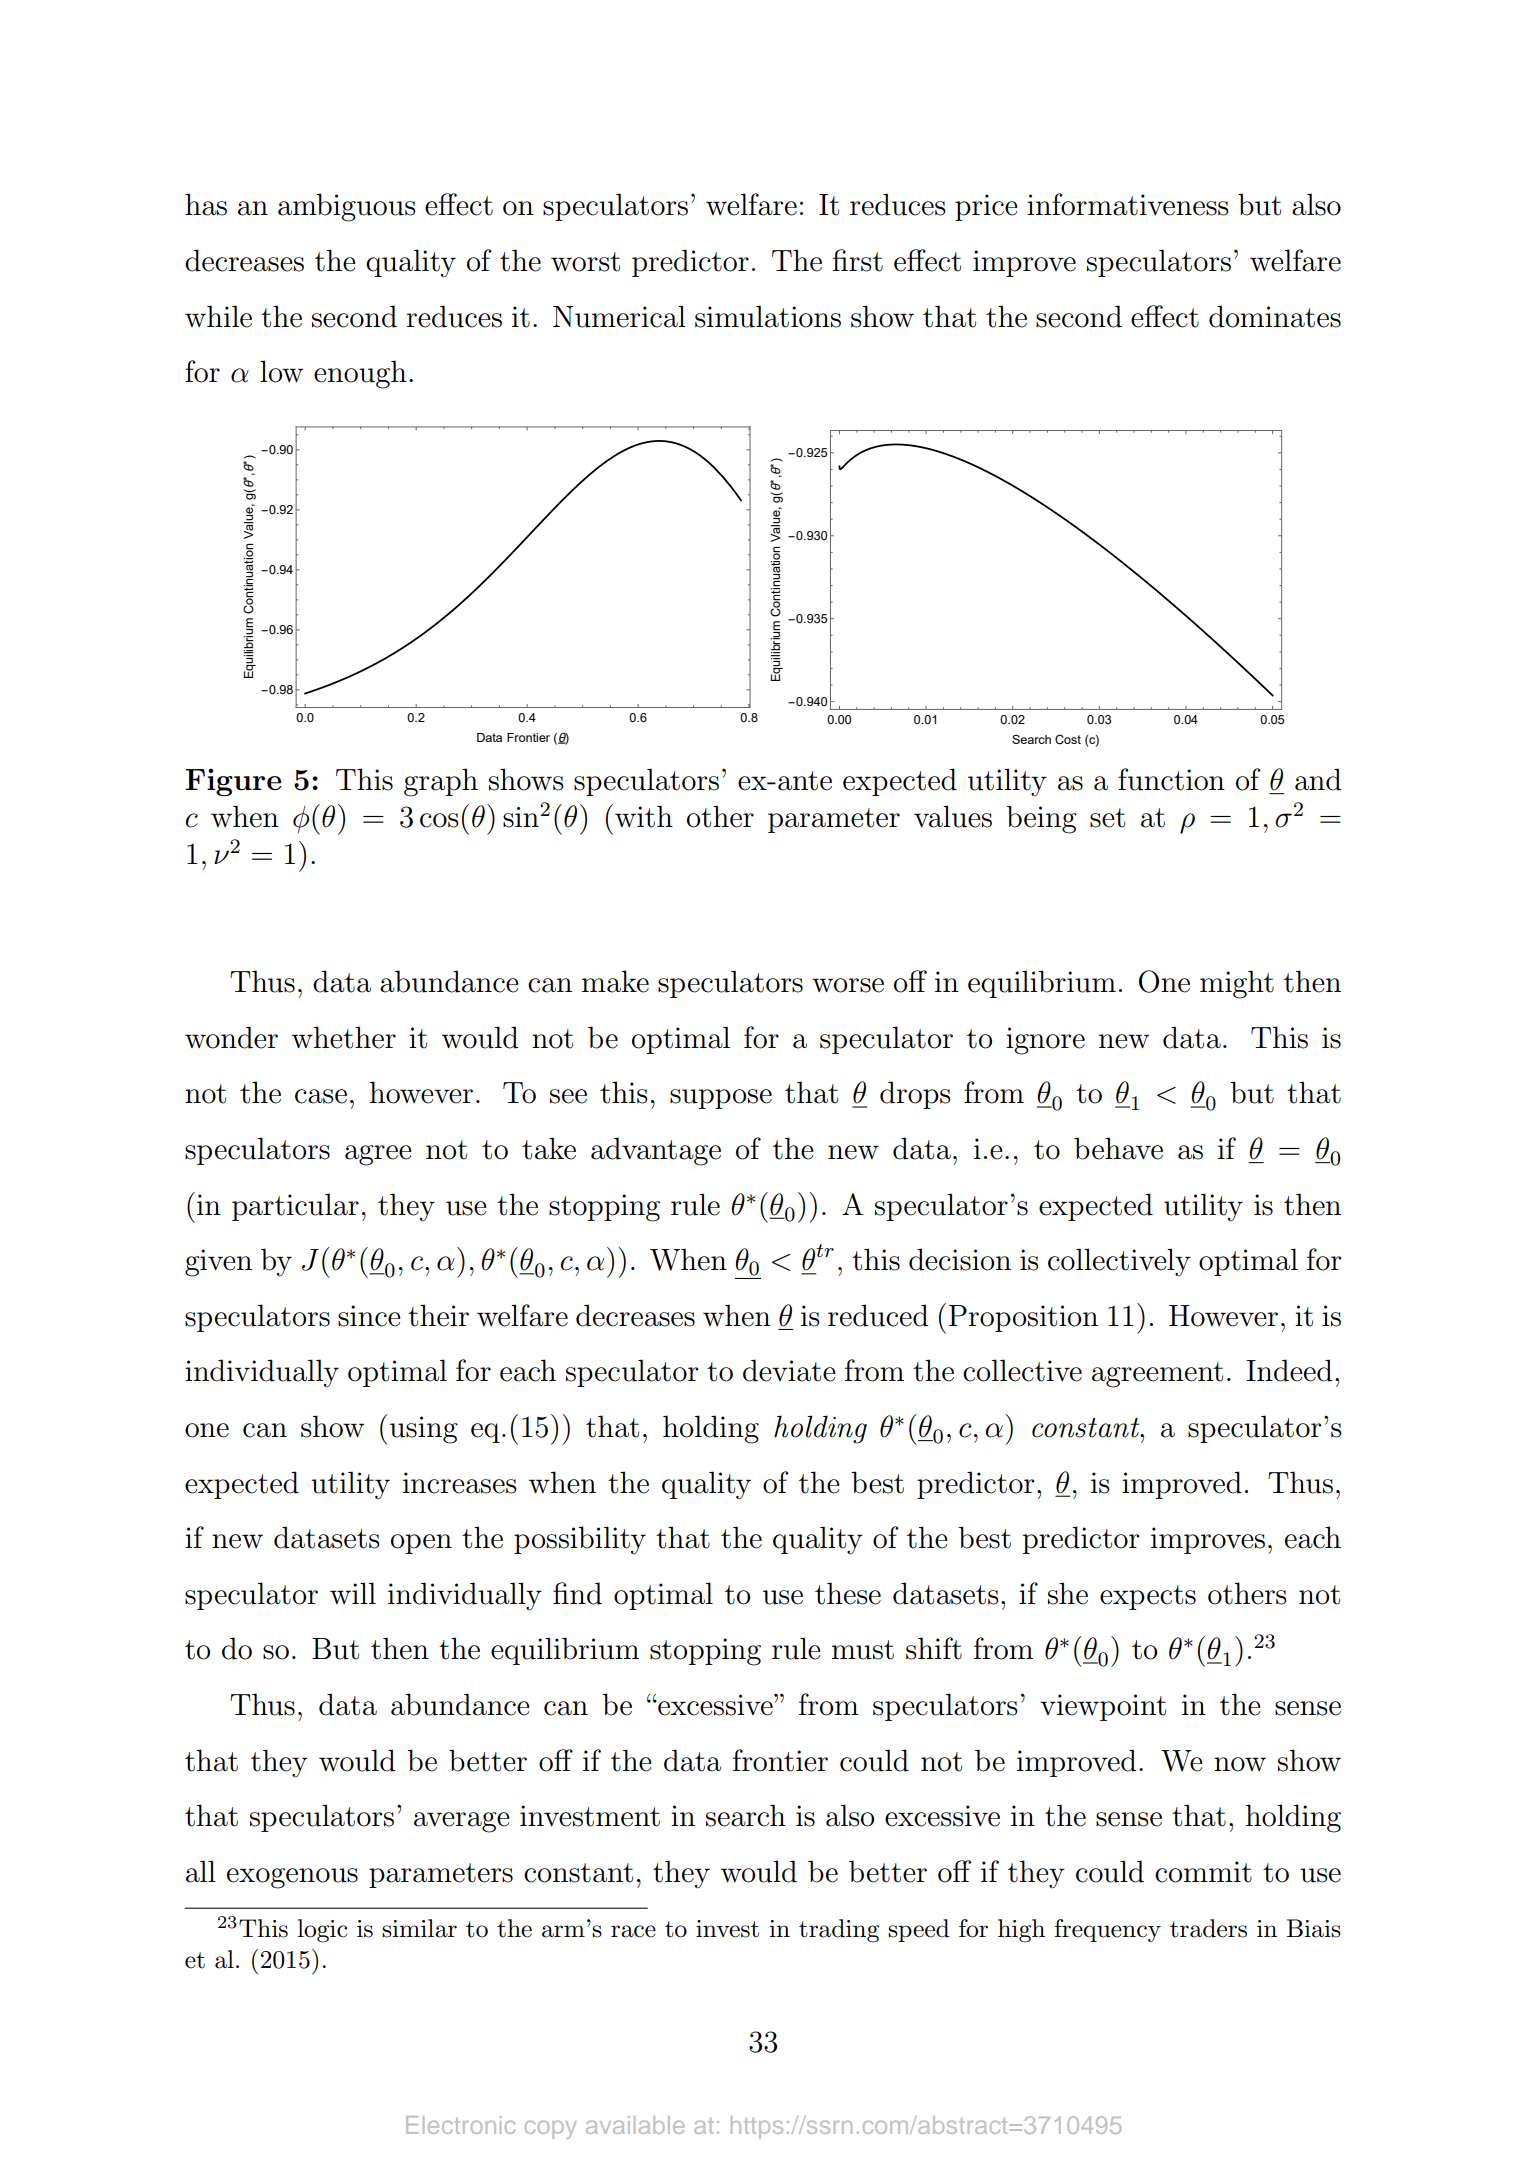 Image resolution: width=1527 pixels, height=2160 pixels. I want to click on graph, so click(441, 782).
